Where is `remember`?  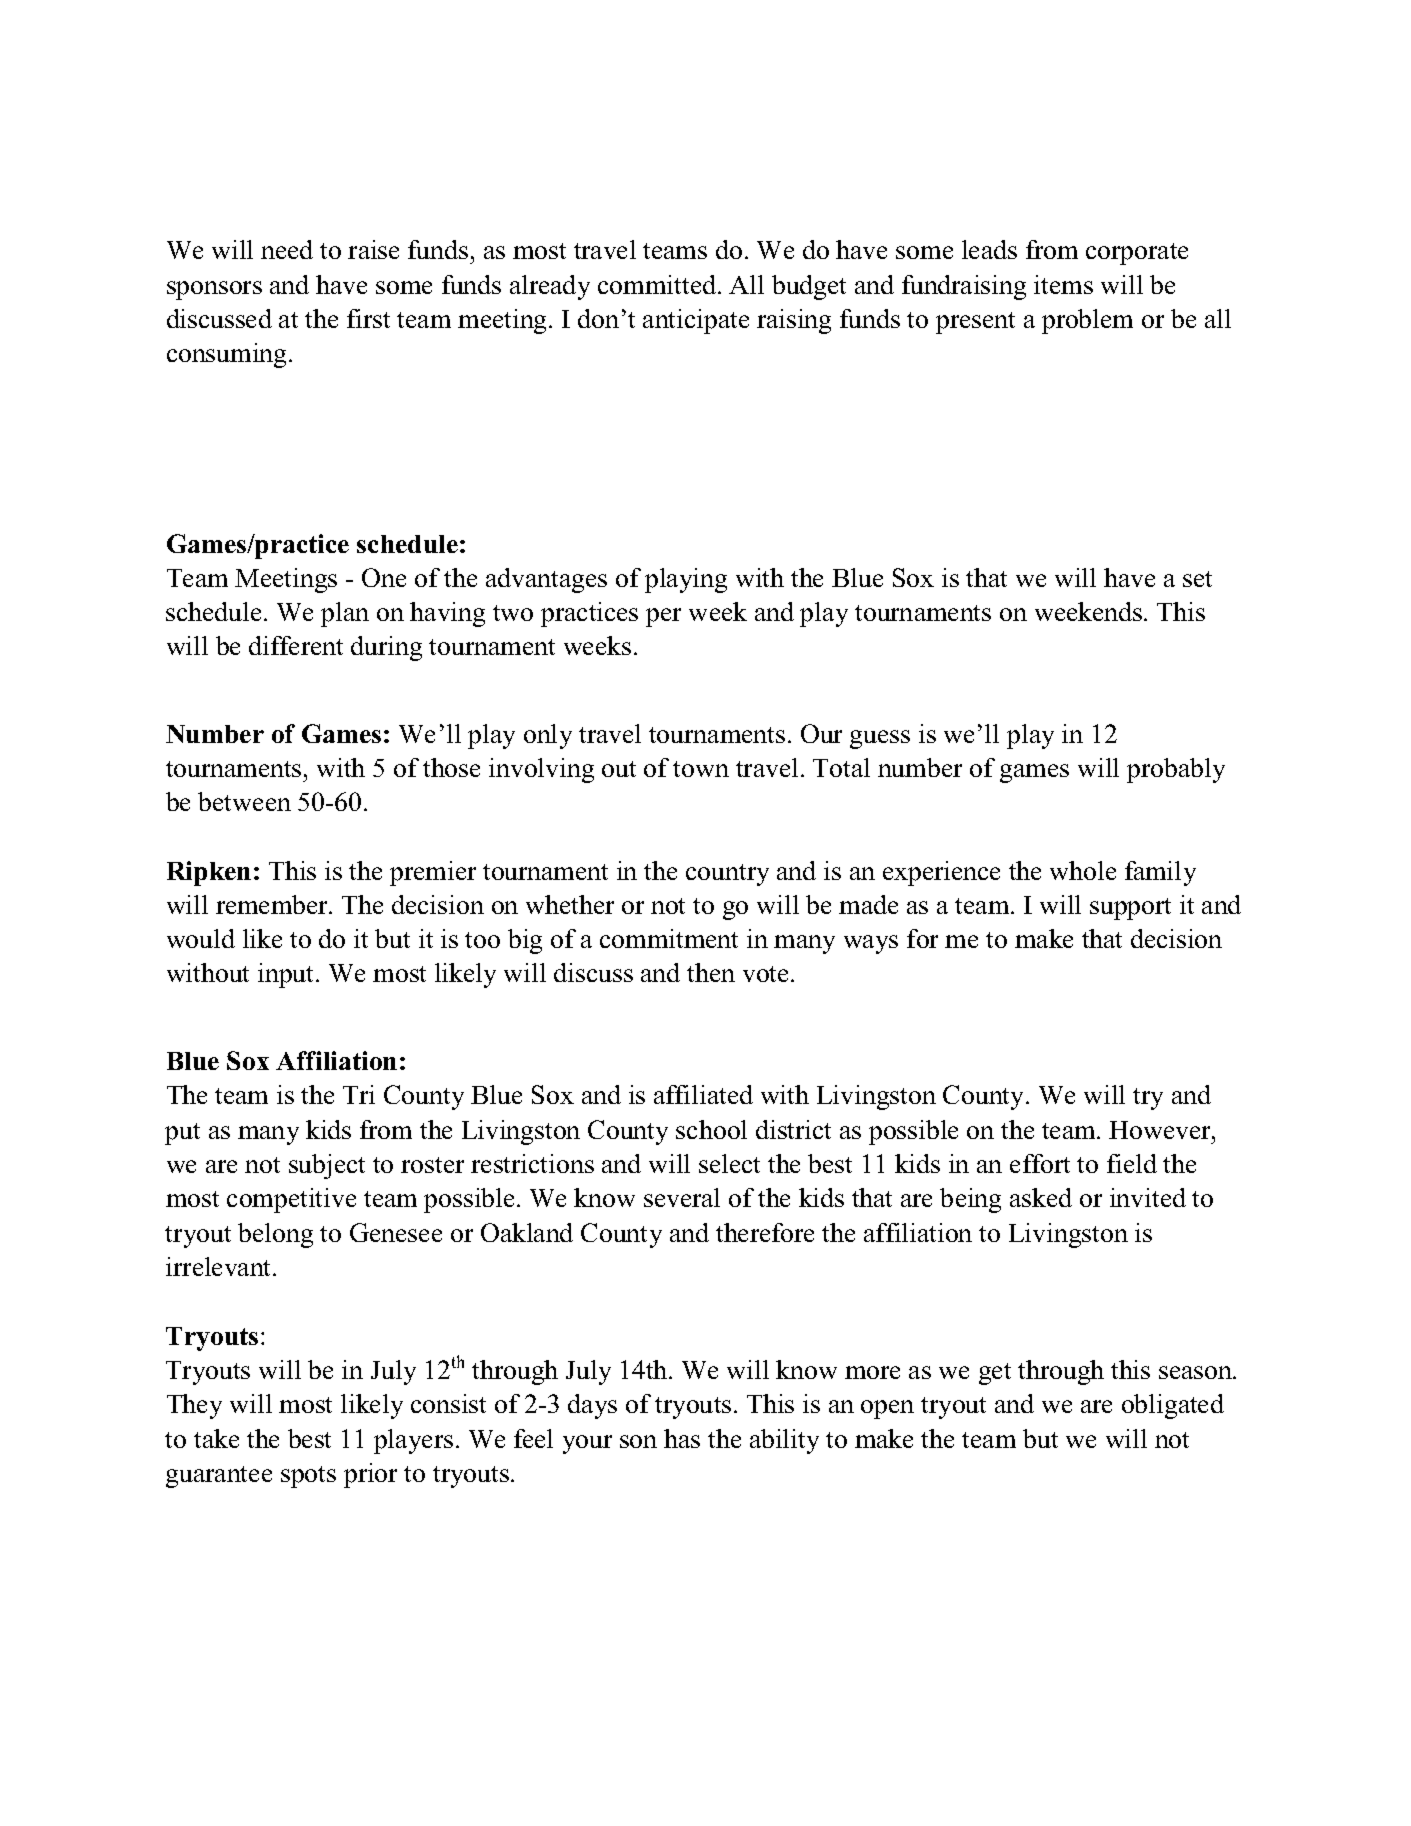 remember is located at coordinates (273, 904).
